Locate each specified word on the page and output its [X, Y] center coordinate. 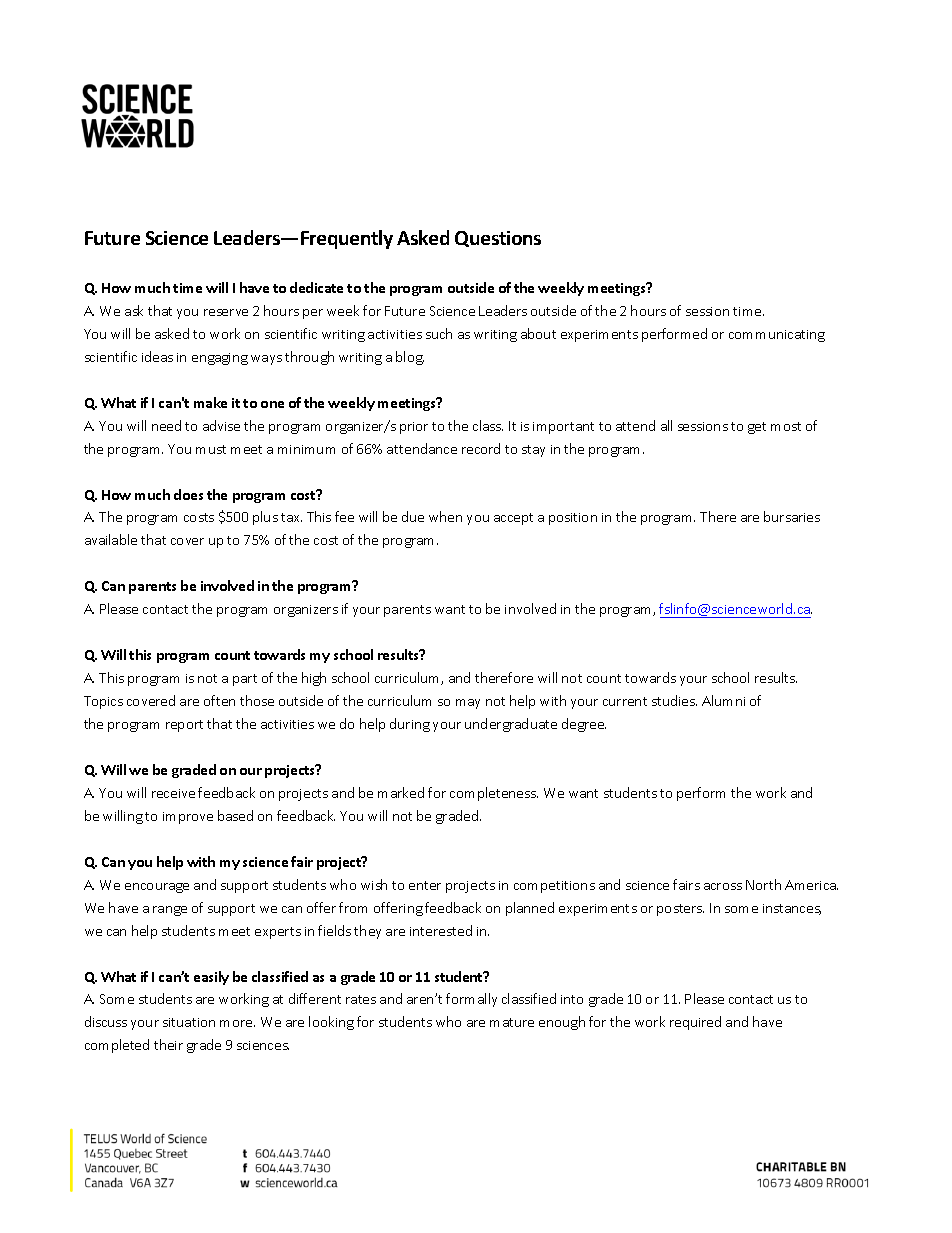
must [211, 449]
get [757, 428]
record [481, 448]
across [723, 886]
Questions [498, 239]
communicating [777, 336]
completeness [494, 794]
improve [188, 818]
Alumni [723, 700]
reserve [226, 312]
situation [189, 1022]
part [245, 680]
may [468, 704]
